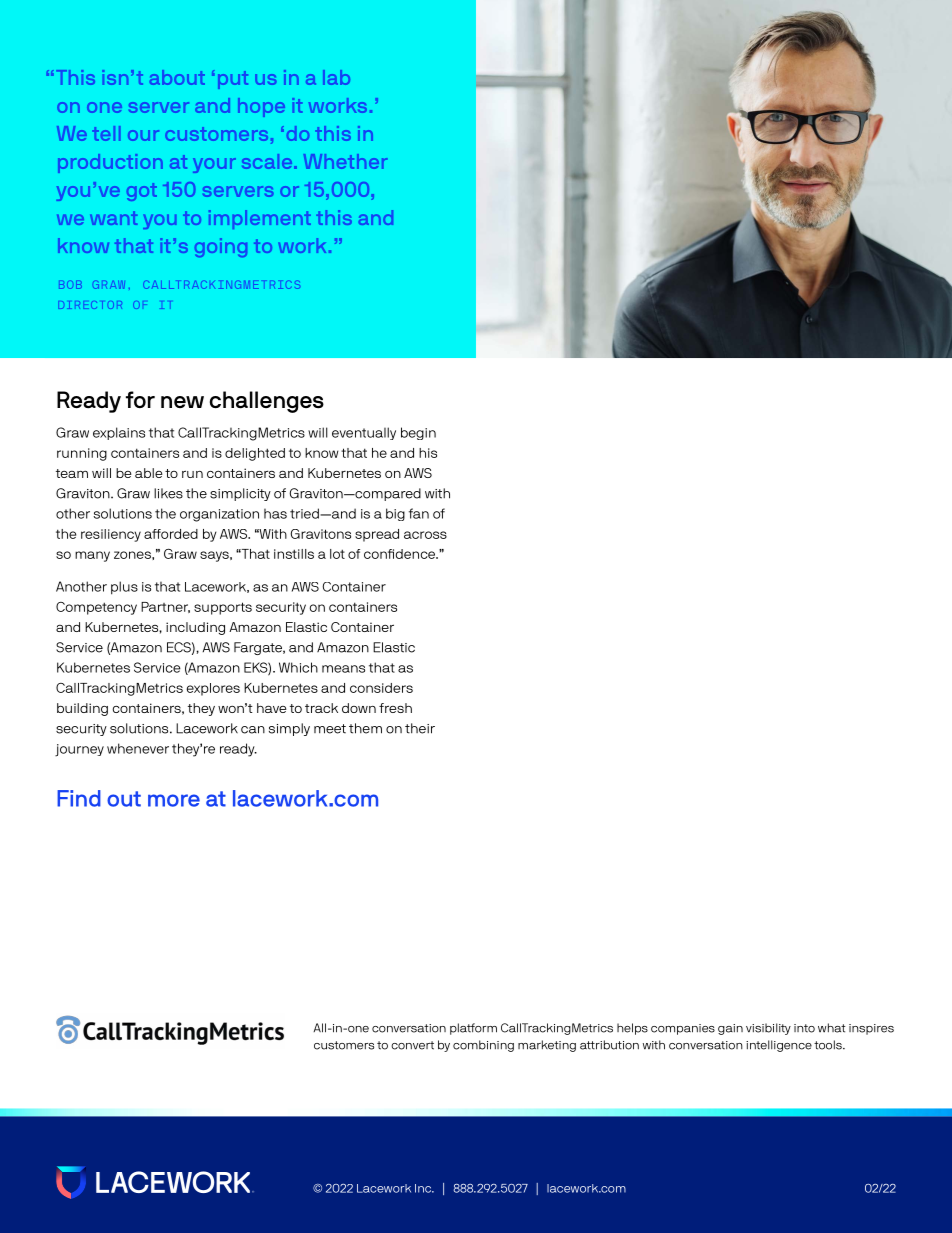  What do you see at coordinates (420, 728) in the image?
I see `their` at bounding box center [420, 728].
